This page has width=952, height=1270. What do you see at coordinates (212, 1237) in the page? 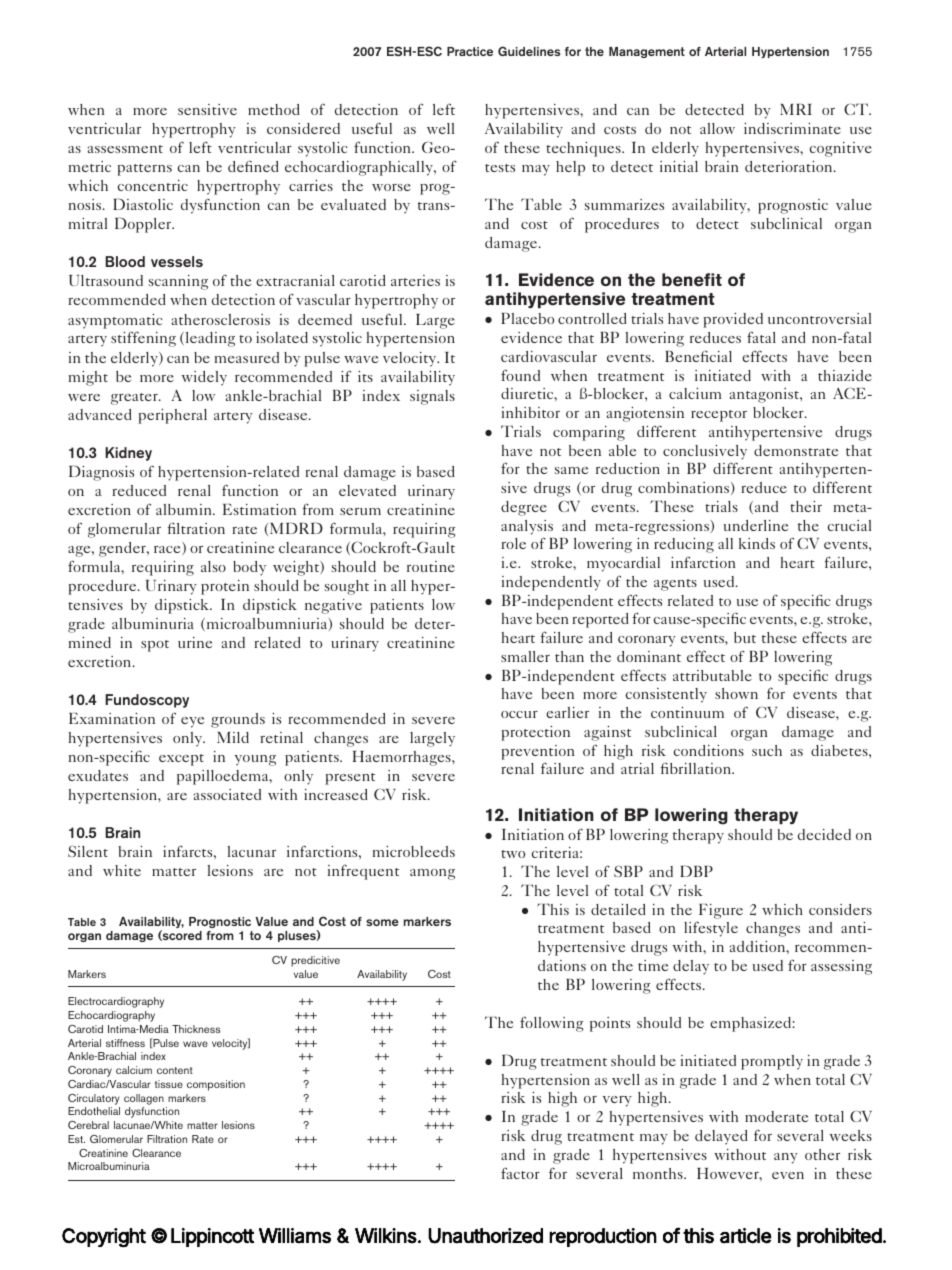
I see `Lippincott` at bounding box center [212, 1237].
